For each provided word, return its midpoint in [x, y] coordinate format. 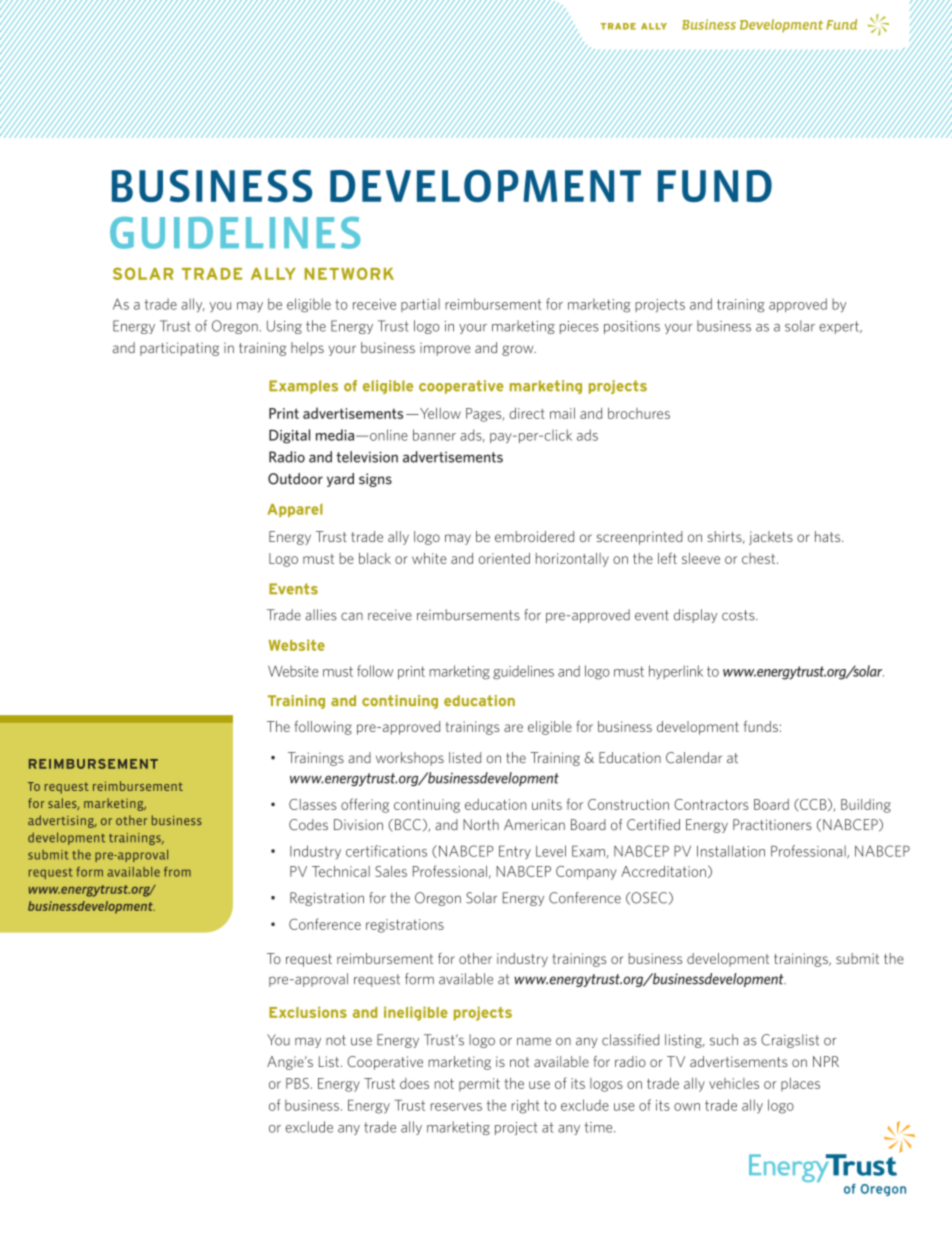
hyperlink [676, 672]
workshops [410, 759]
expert [840, 327]
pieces [579, 327]
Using [284, 327]
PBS [297, 1083]
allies [321, 615]
